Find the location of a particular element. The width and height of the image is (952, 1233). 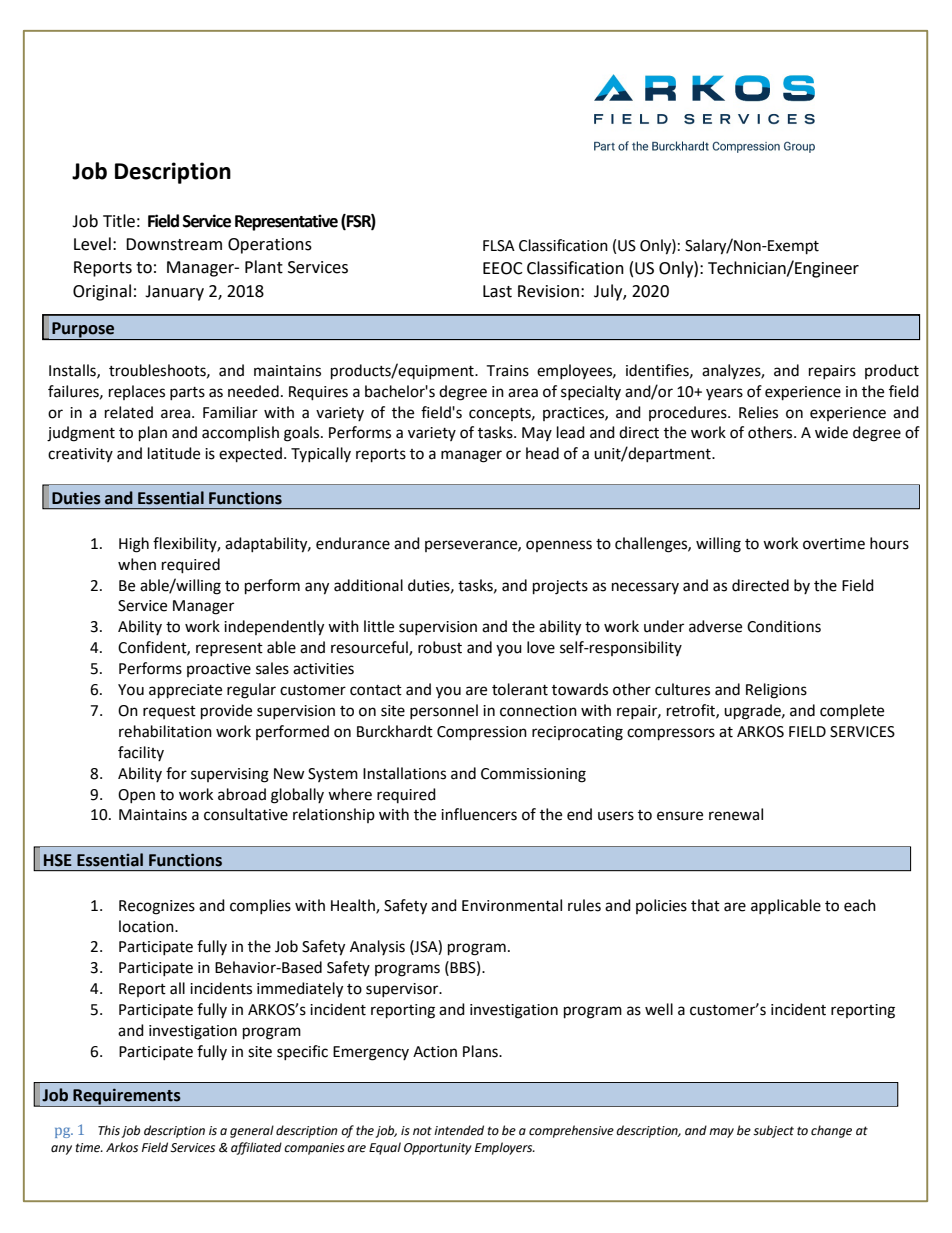

Revision is located at coordinates (548, 291).
